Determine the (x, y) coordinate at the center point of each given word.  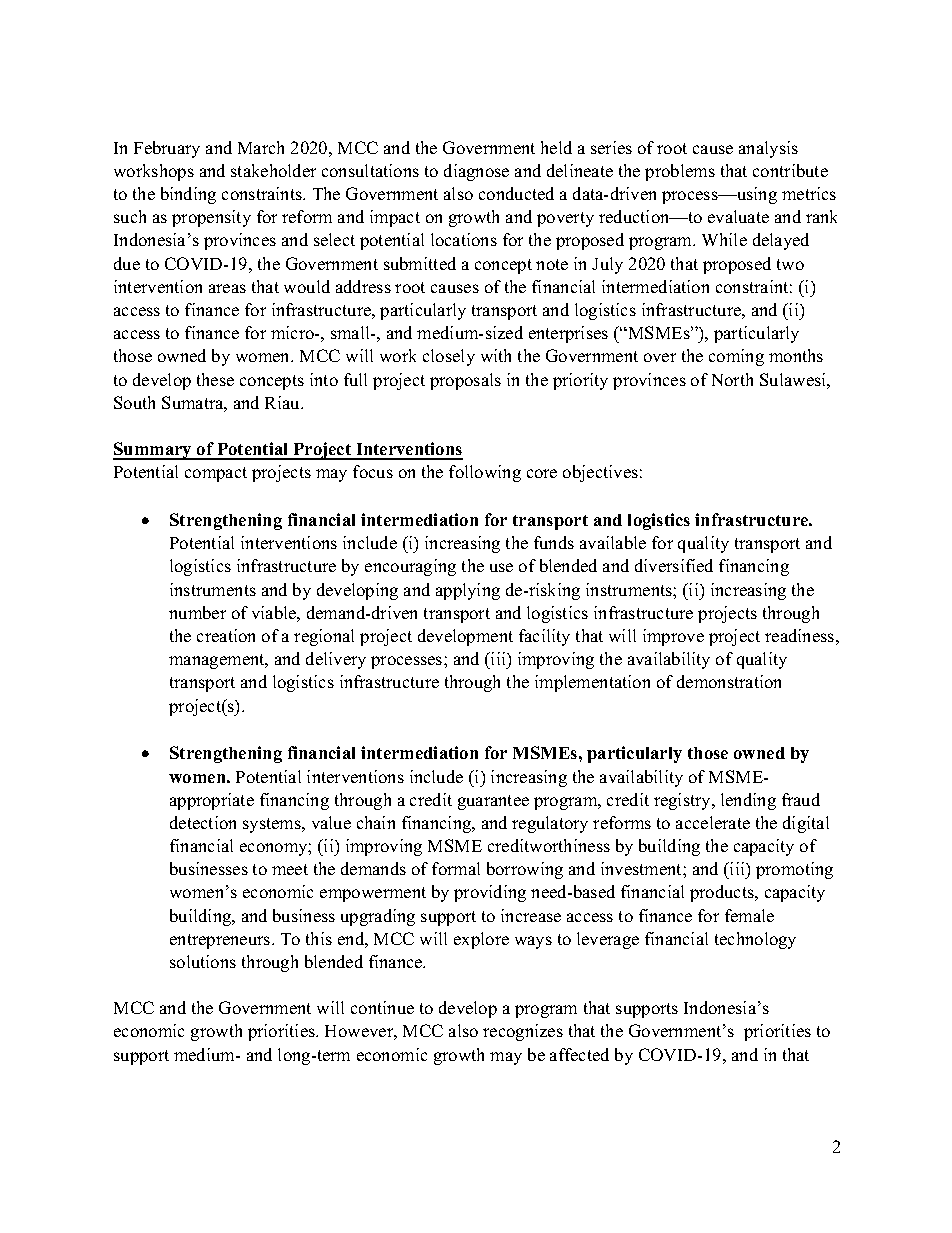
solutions (203, 961)
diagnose (476, 172)
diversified (674, 565)
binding (188, 195)
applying (468, 591)
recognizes (523, 1032)
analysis (768, 149)
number (197, 612)
